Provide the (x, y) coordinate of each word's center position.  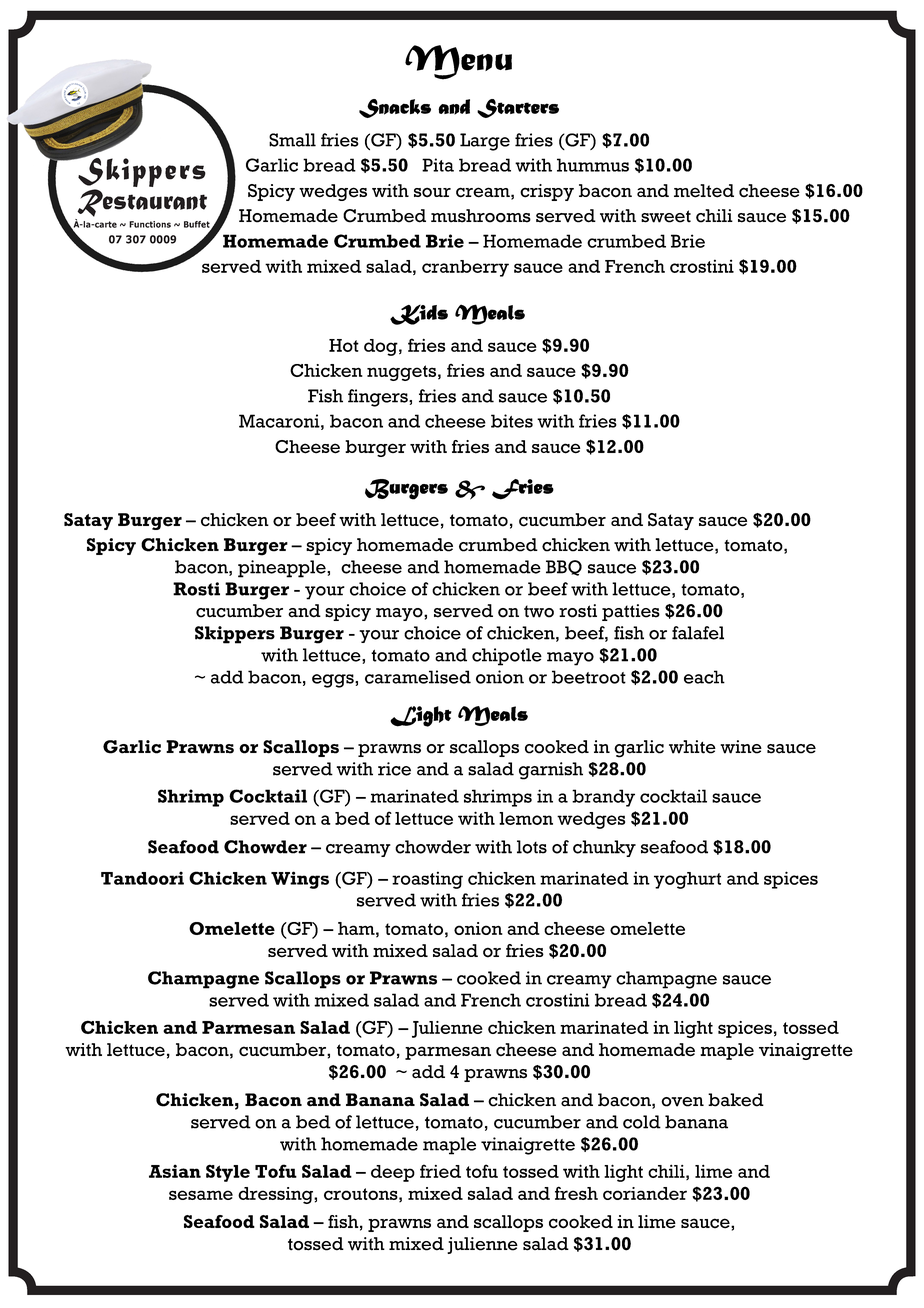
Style (228, 1173)
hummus (593, 165)
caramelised (418, 677)
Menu (458, 62)
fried (440, 1171)
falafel (698, 633)
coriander (645, 1193)
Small (292, 140)
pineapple (283, 569)
